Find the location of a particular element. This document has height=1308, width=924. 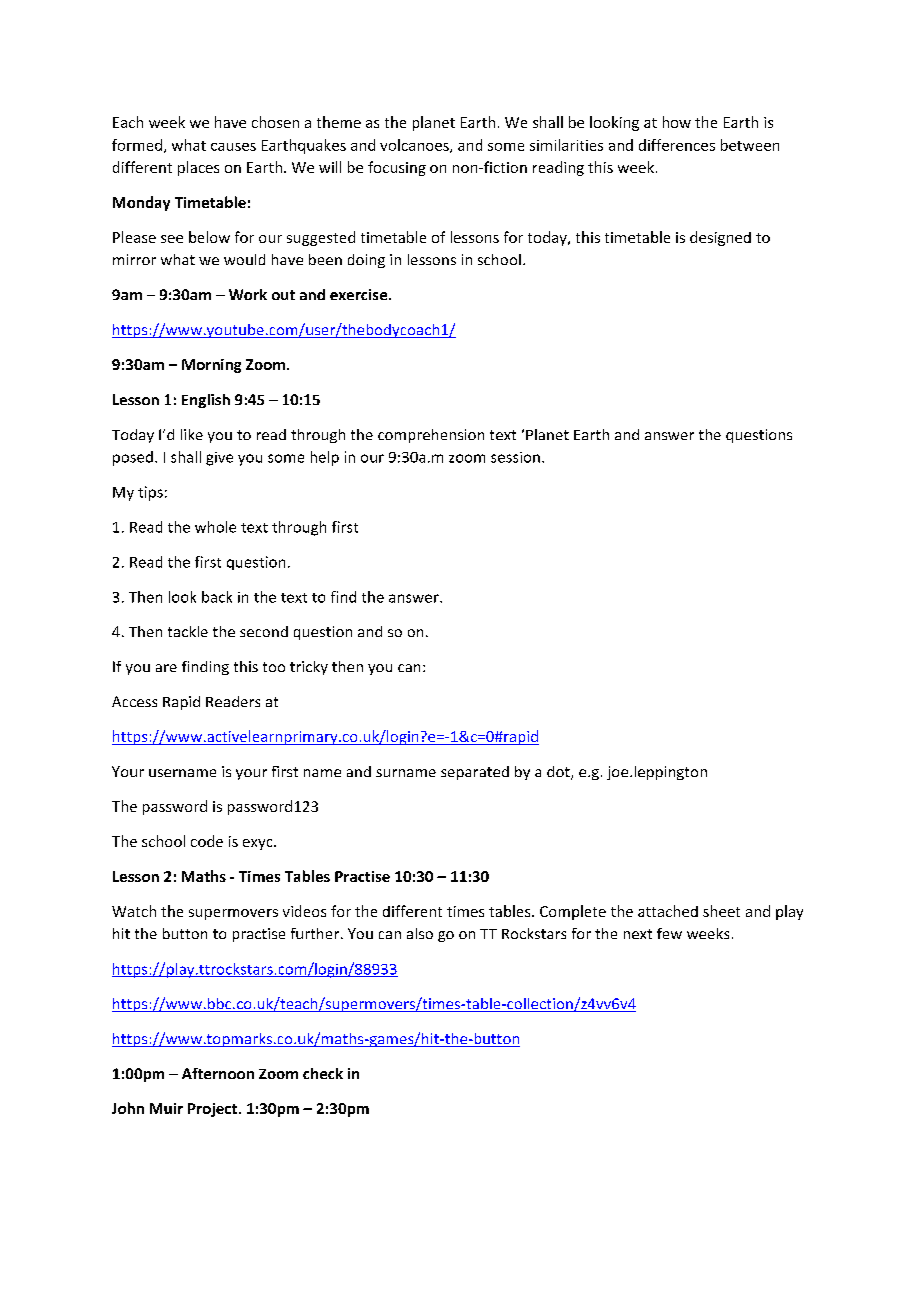

attached is located at coordinates (668, 911).
